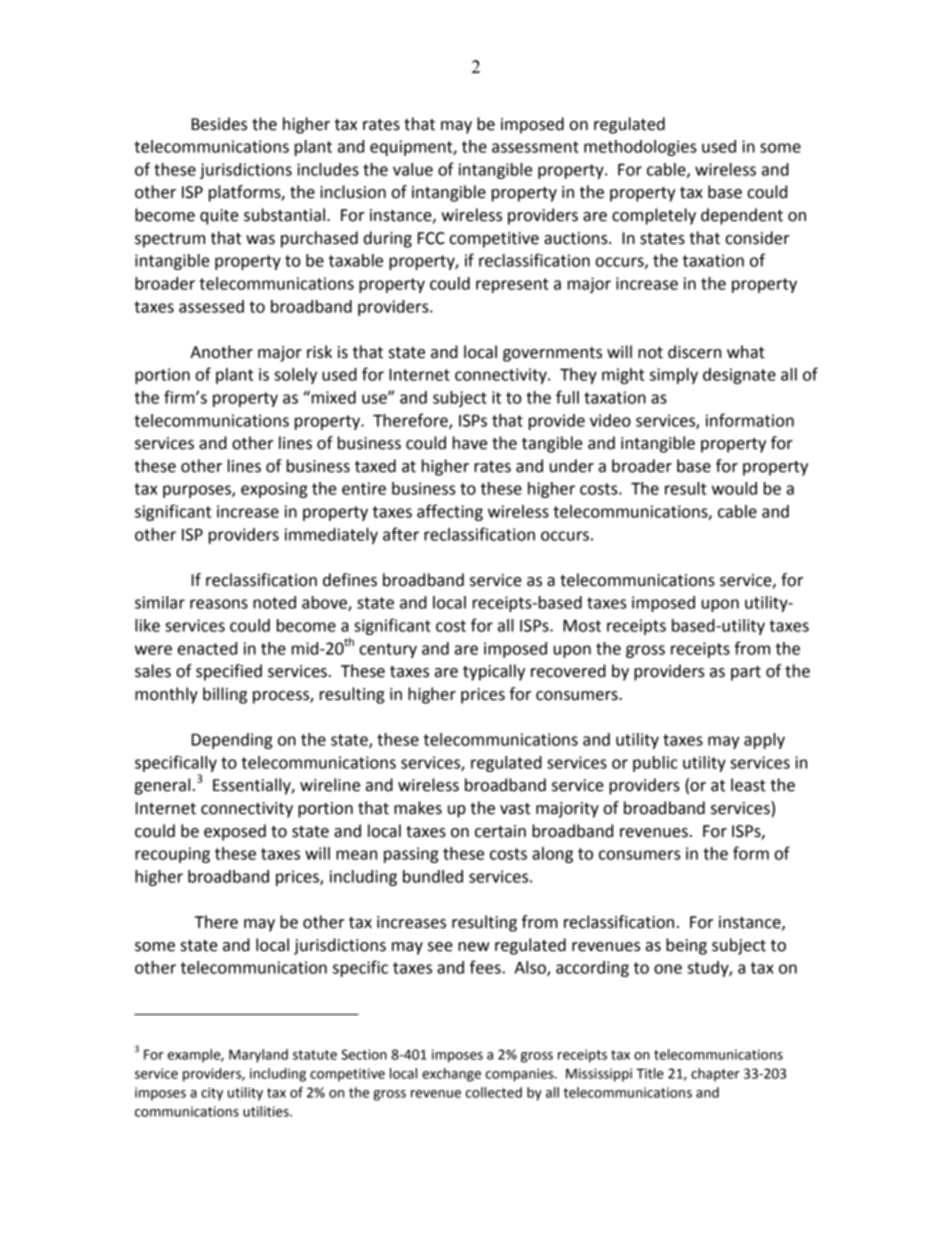 This screenshot has height=1233, width=952. I want to click on methodologies, so click(640, 148).
